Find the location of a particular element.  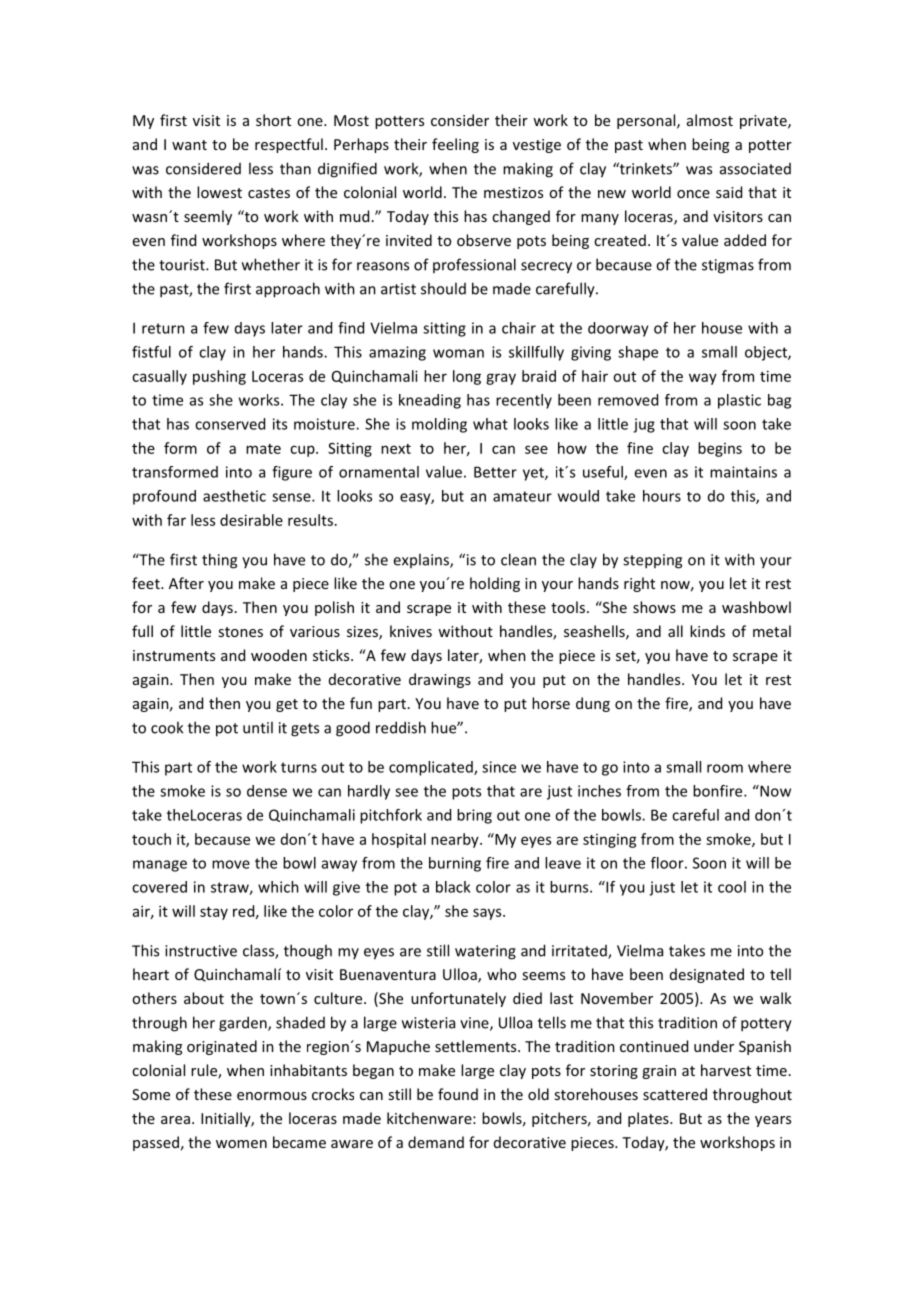

once is located at coordinates (693, 194).
